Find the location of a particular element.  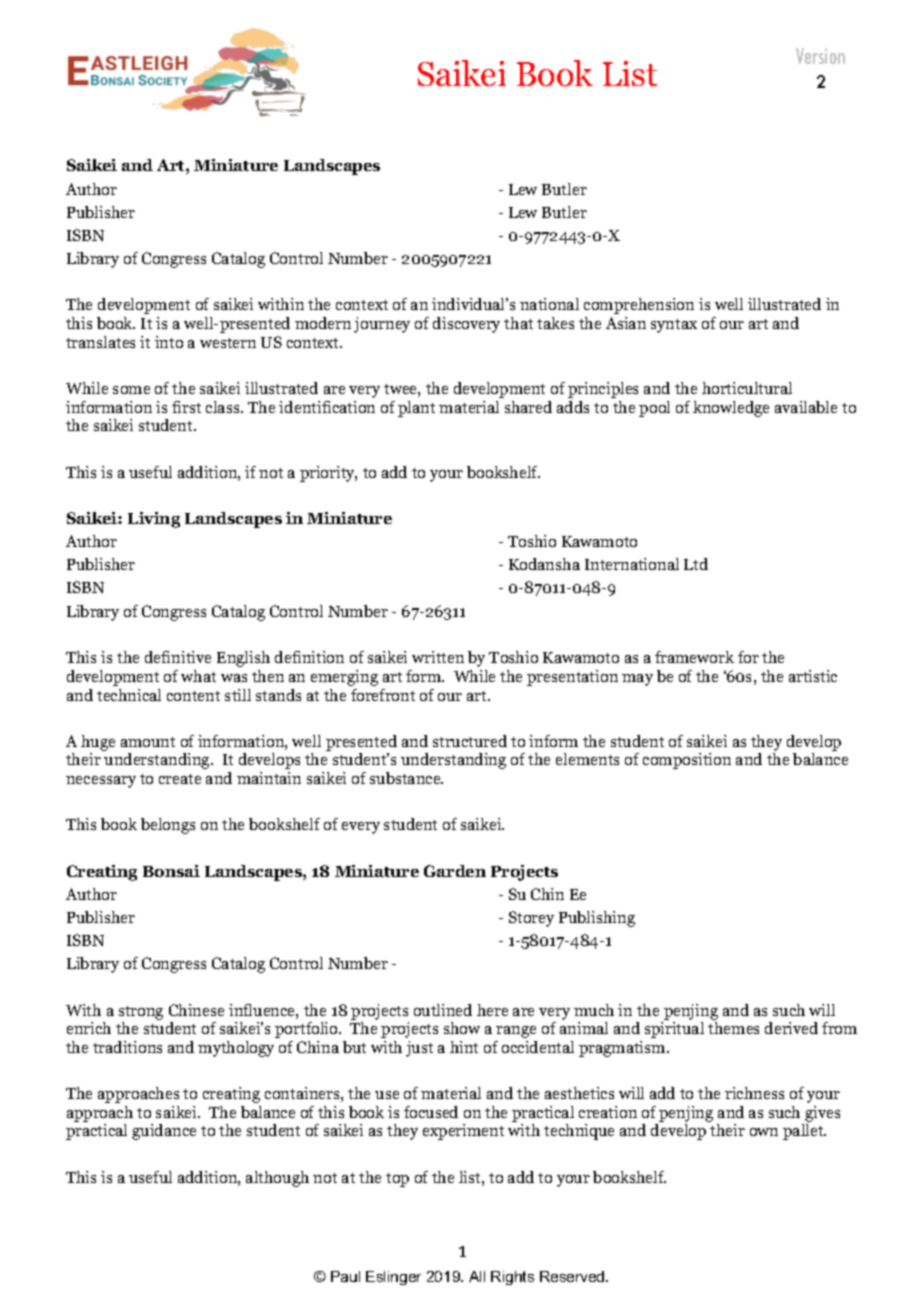

strong is located at coordinates (141, 1013).
